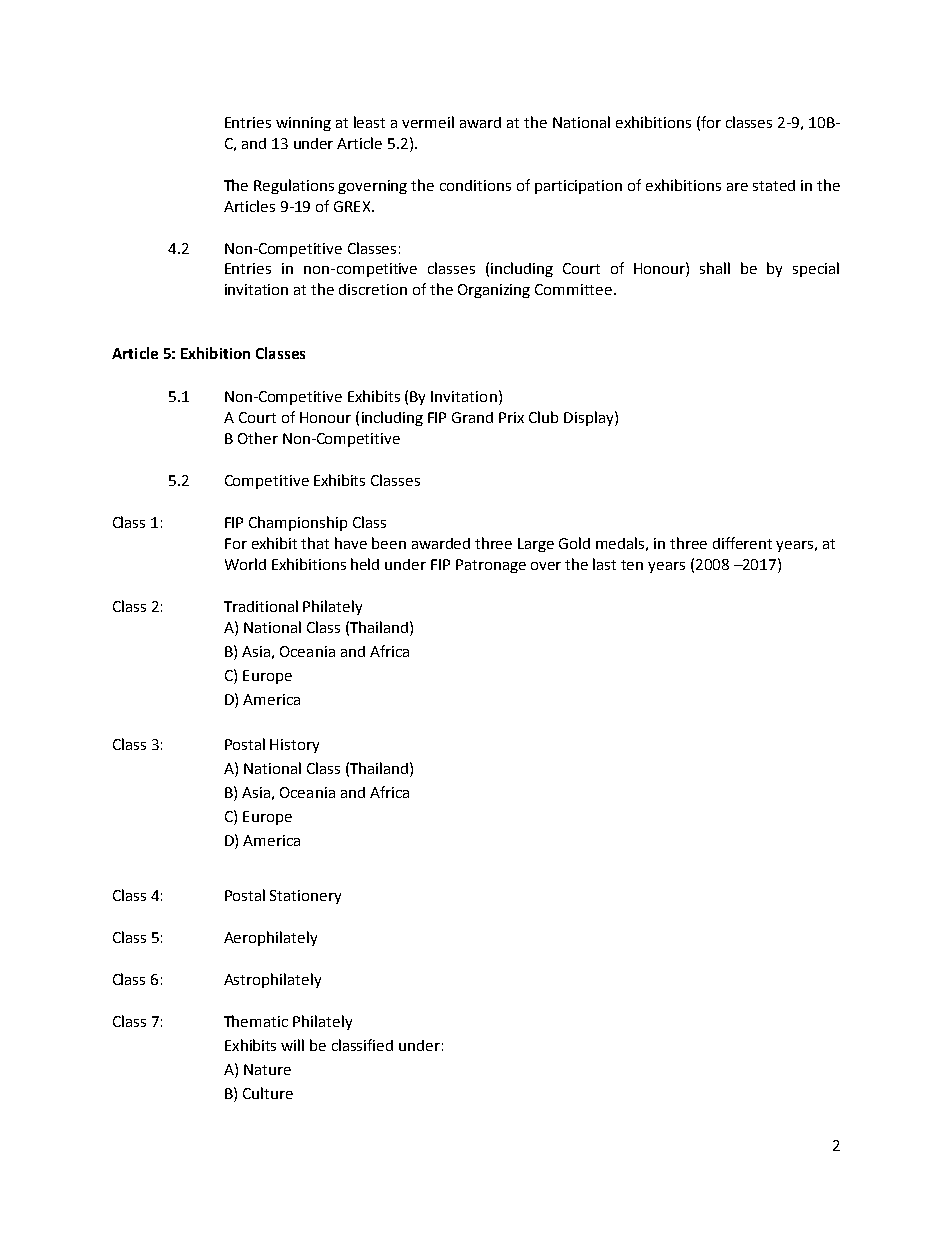 This screenshot has height=1233, width=952. I want to click on Patronage, so click(491, 566).
